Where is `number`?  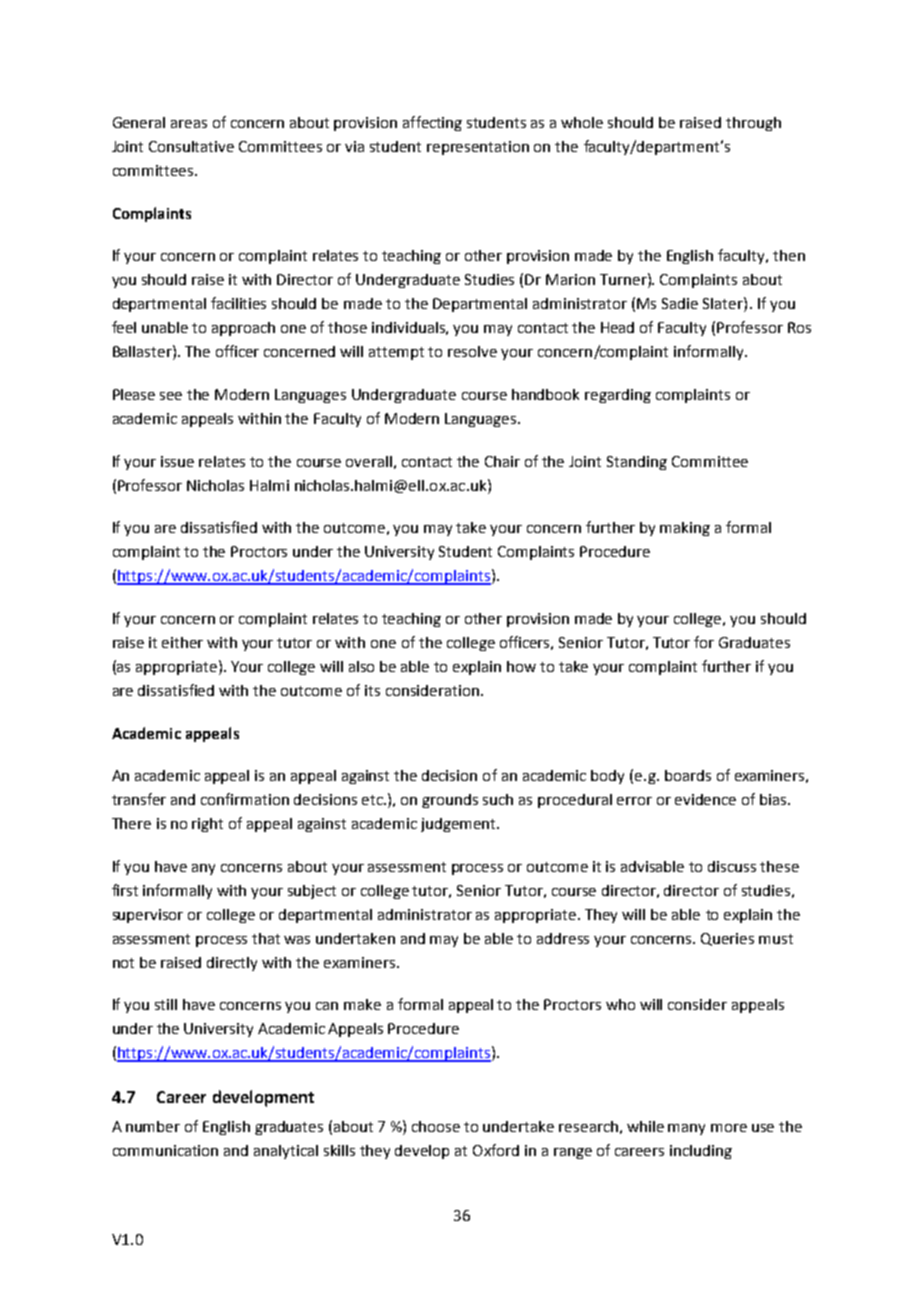 number is located at coordinates (153, 1126).
